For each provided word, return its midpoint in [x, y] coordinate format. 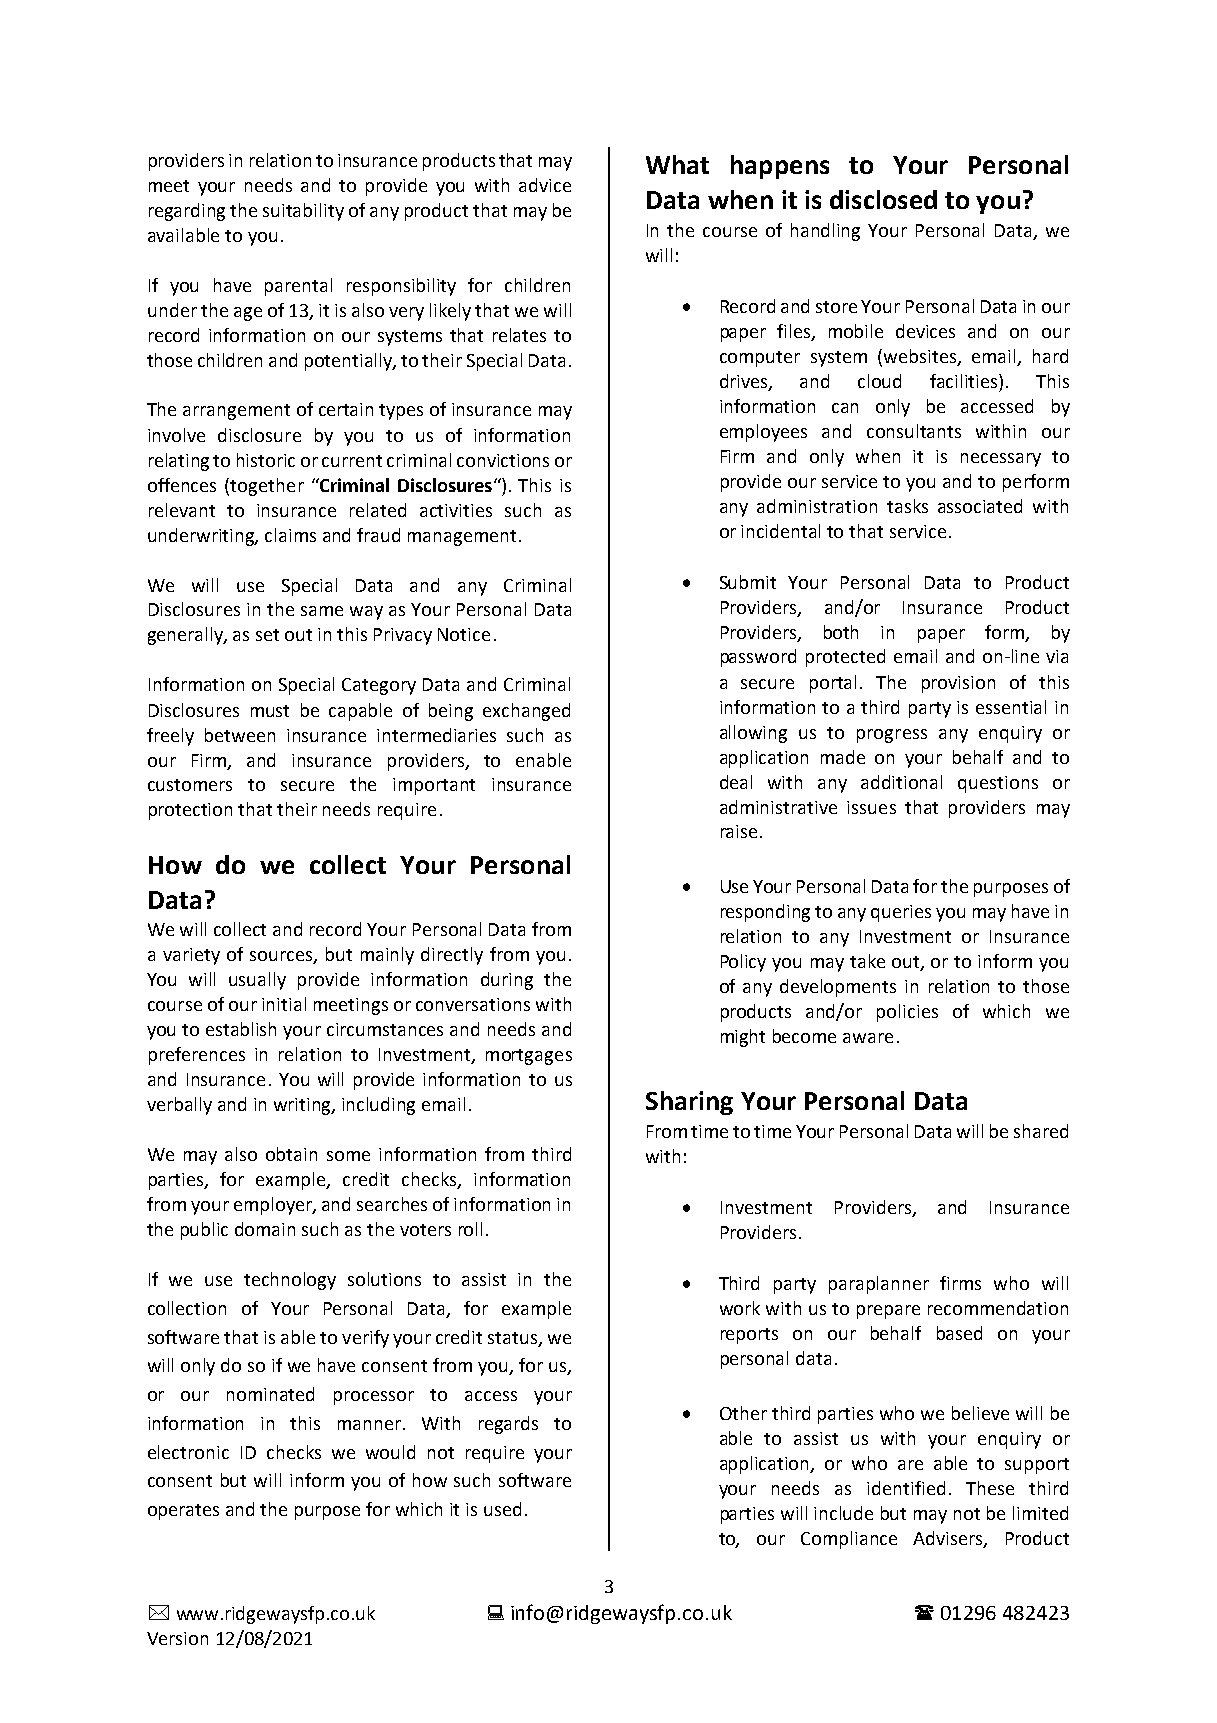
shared [1041, 1131]
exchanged [526, 712]
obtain [291, 1154]
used [502, 1509]
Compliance [849, 1540]
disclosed [883, 199]
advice [545, 185]
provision [958, 684]
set [267, 635]
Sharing [689, 1103]
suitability [303, 212]
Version [177, 1638]
